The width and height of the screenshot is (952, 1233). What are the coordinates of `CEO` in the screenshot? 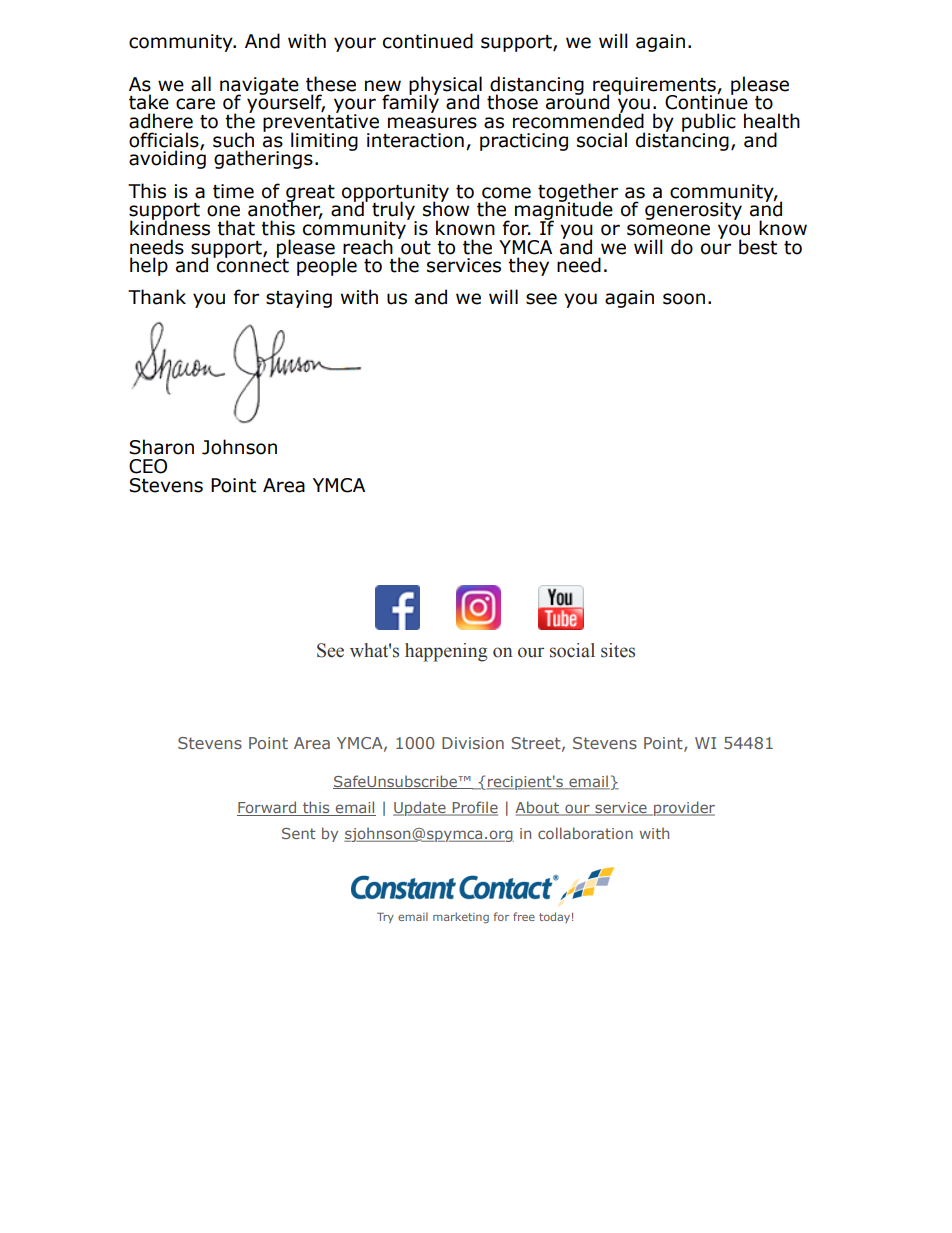 It's located at (148, 466).
